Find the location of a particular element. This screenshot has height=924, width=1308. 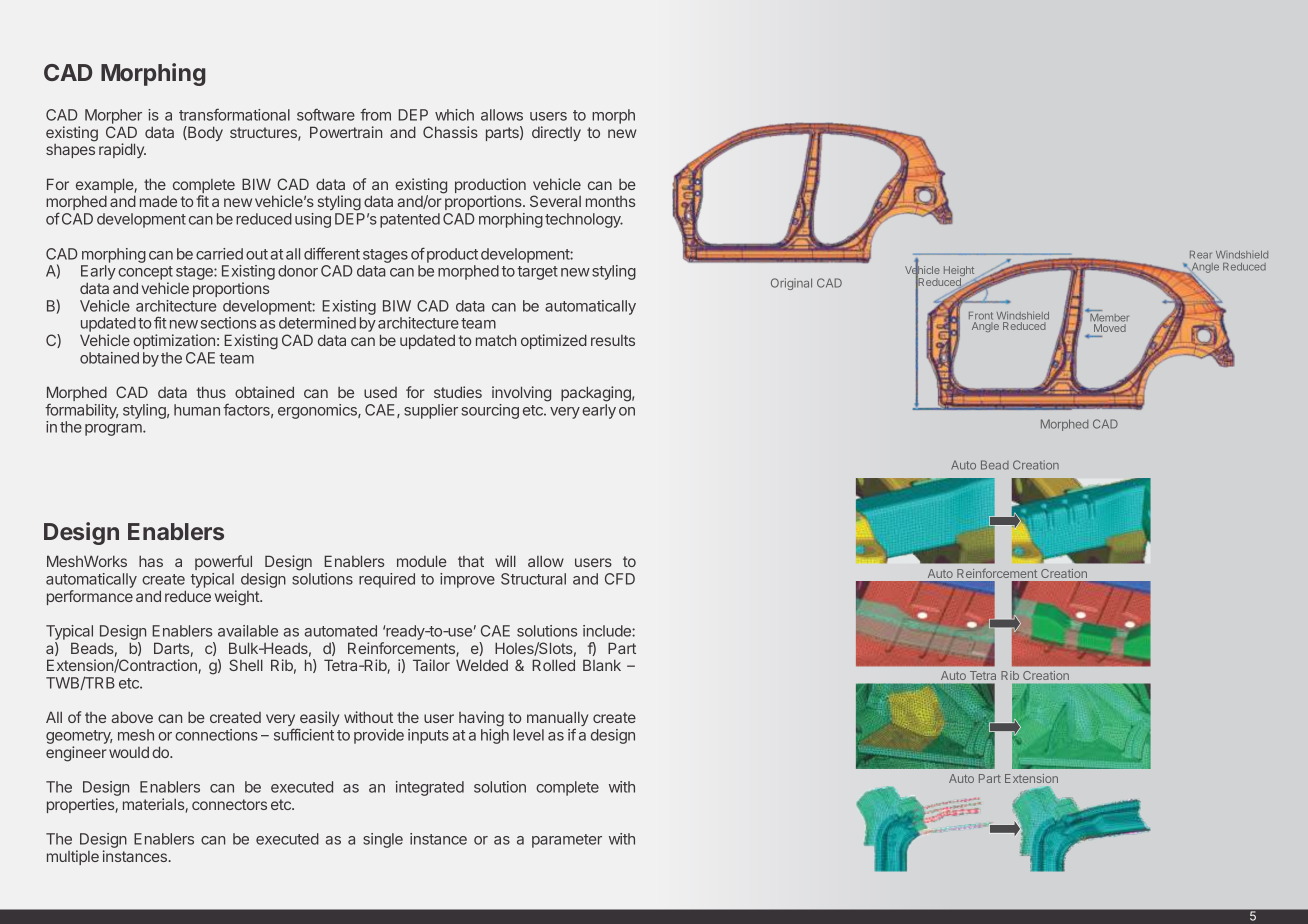

parameter is located at coordinates (567, 841).
